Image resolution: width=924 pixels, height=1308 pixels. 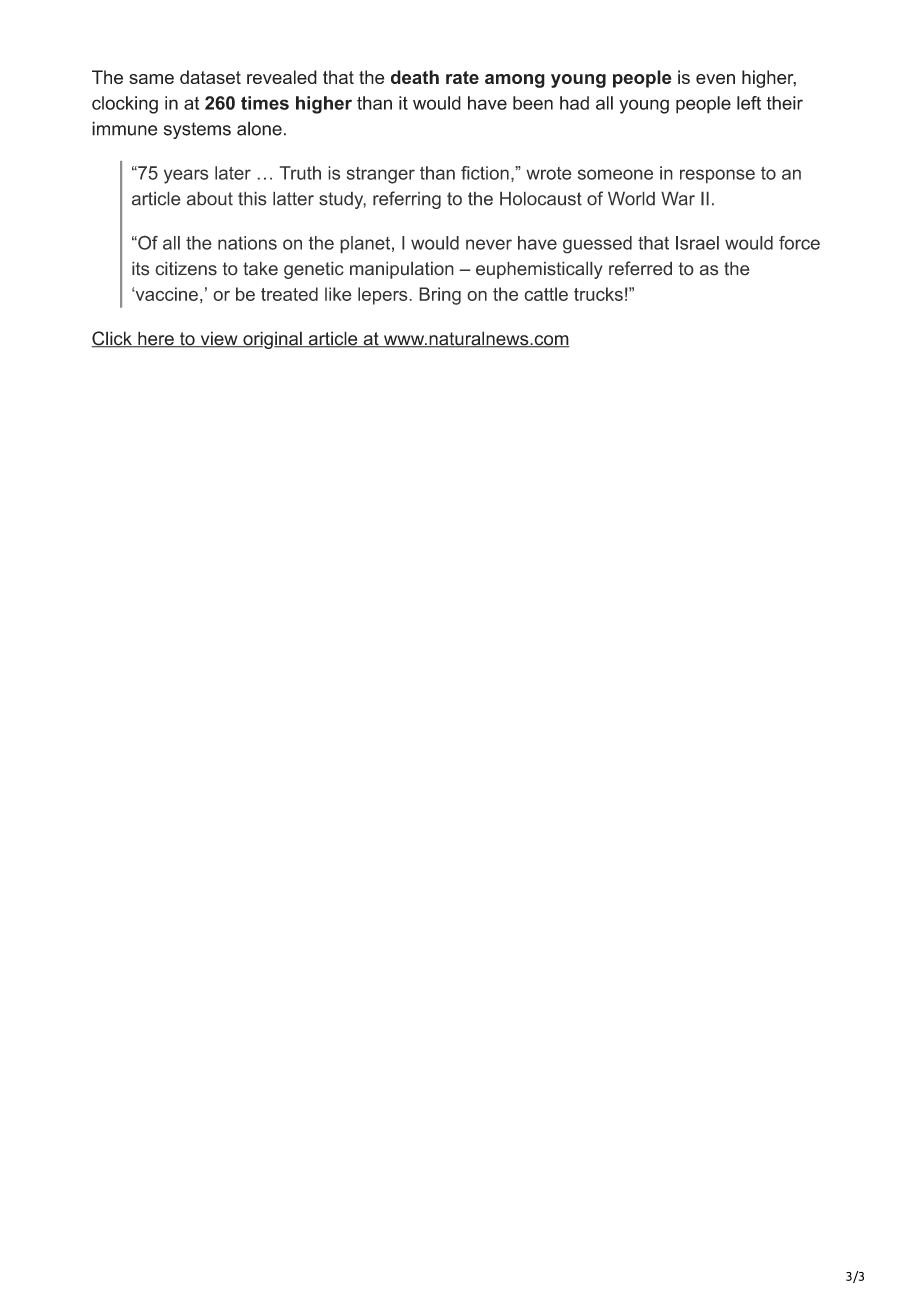 I want to click on even, so click(x=715, y=79).
